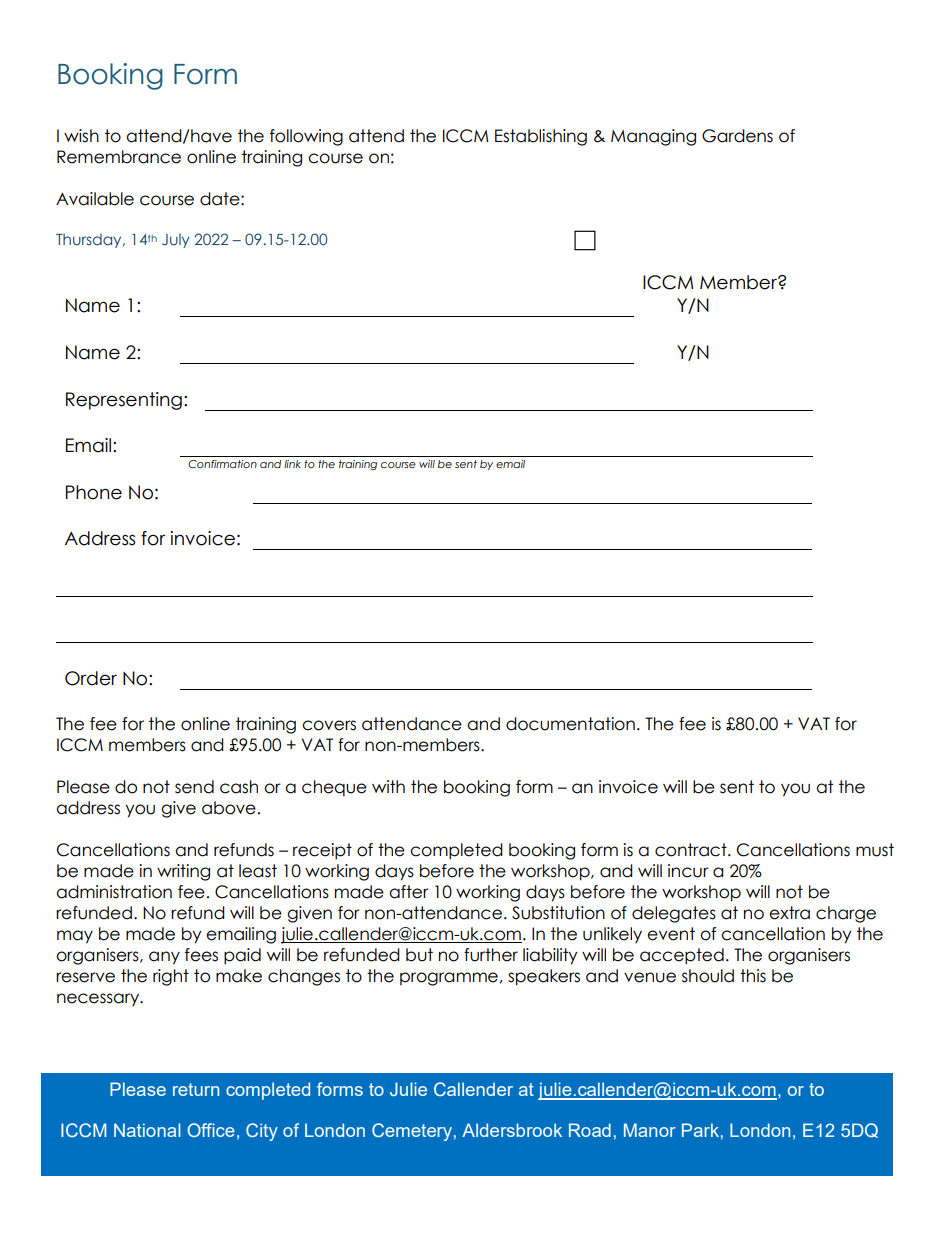  Describe the element at coordinates (412, 1132) in the screenshot. I see `Cemetery` at that location.
